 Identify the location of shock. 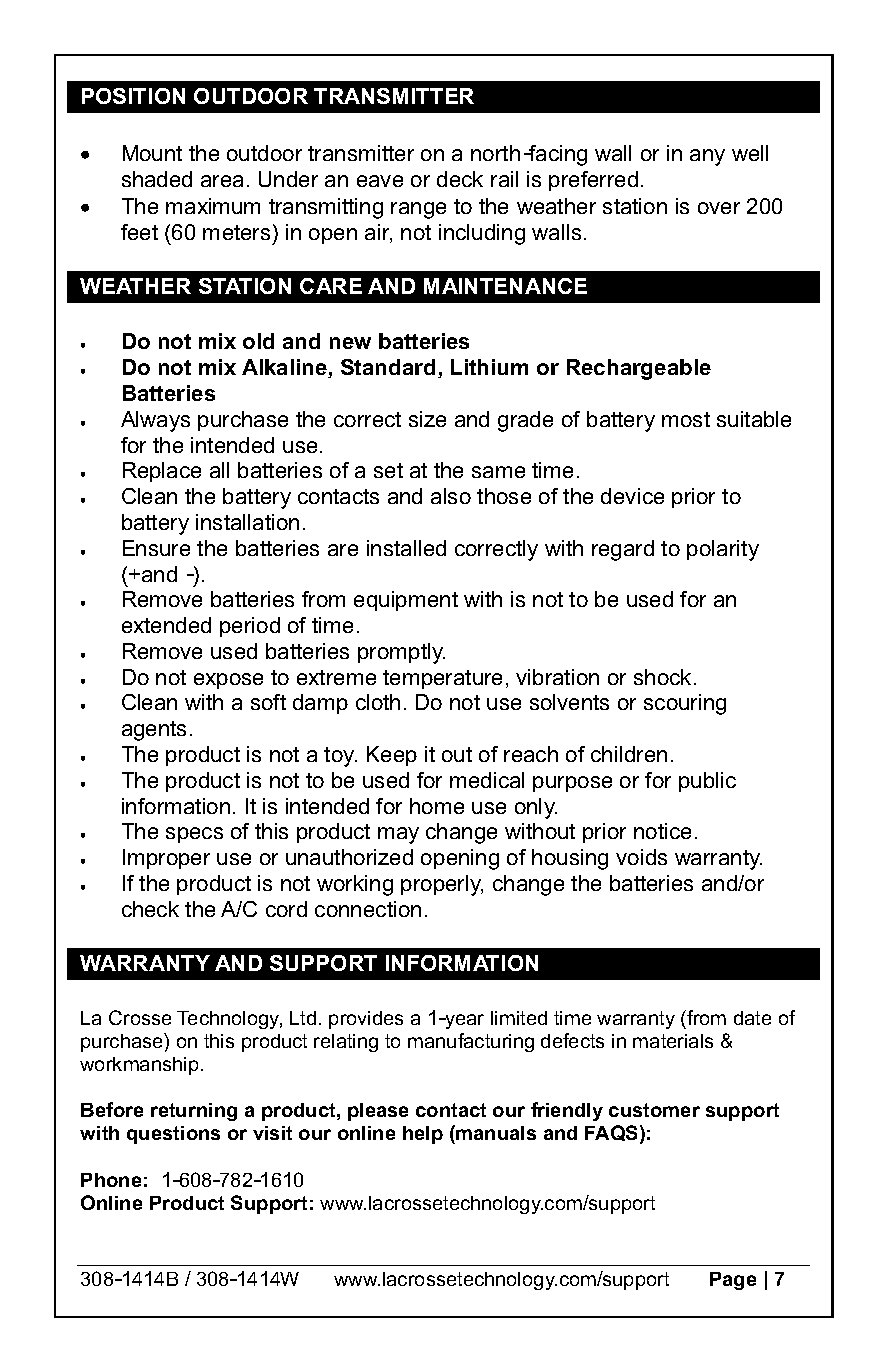
(662, 677).
